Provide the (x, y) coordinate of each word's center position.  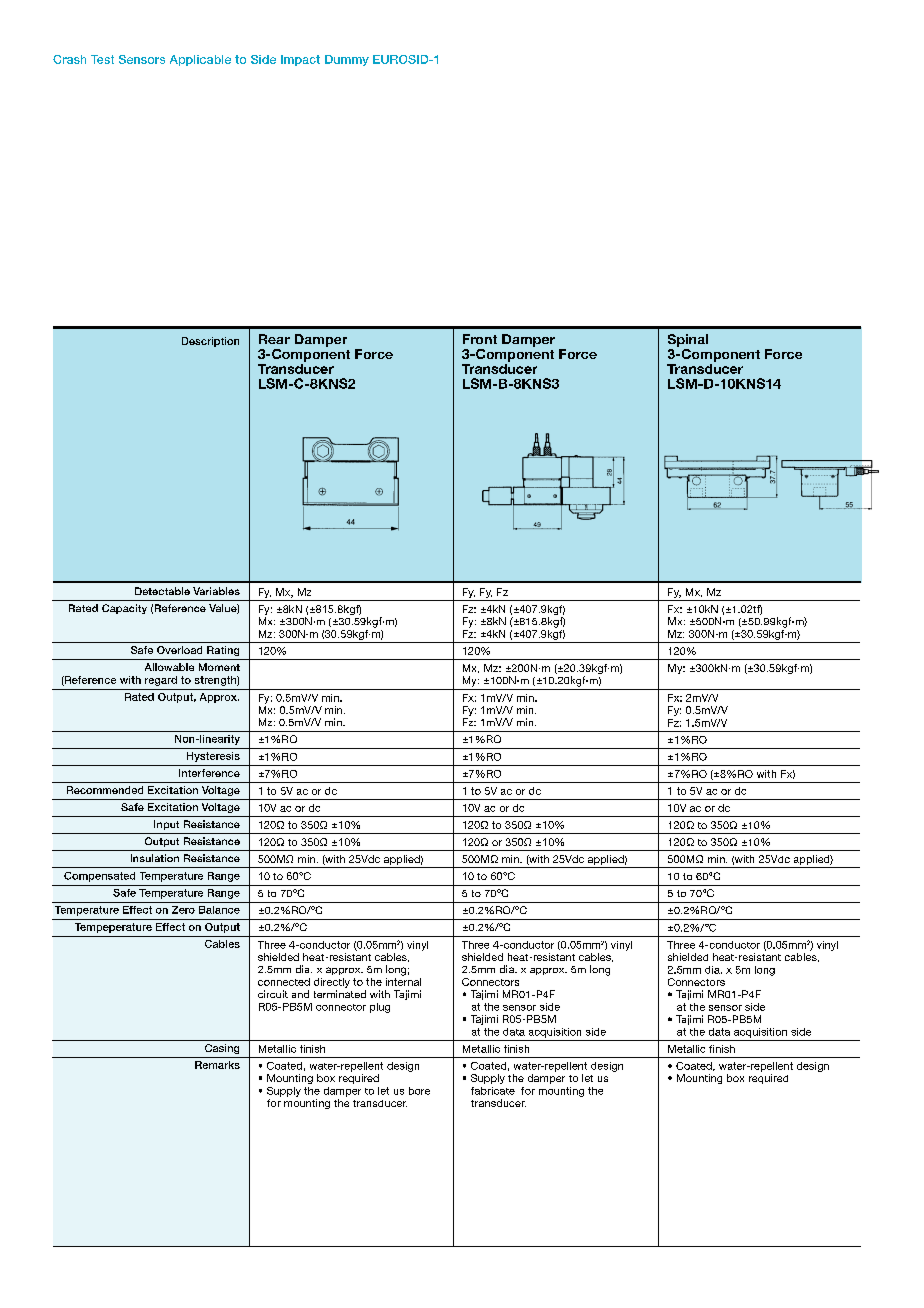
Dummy (347, 60)
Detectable (162, 591)
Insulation (155, 858)
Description (210, 342)
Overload (179, 650)
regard (161, 681)
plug (380, 1008)
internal (403, 980)
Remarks (217, 1065)
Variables (216, 591)
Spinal (688, 340)
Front (480, 339)
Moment (219, 667)
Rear (274, 339)
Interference (209, 773)
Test (102, 59)
